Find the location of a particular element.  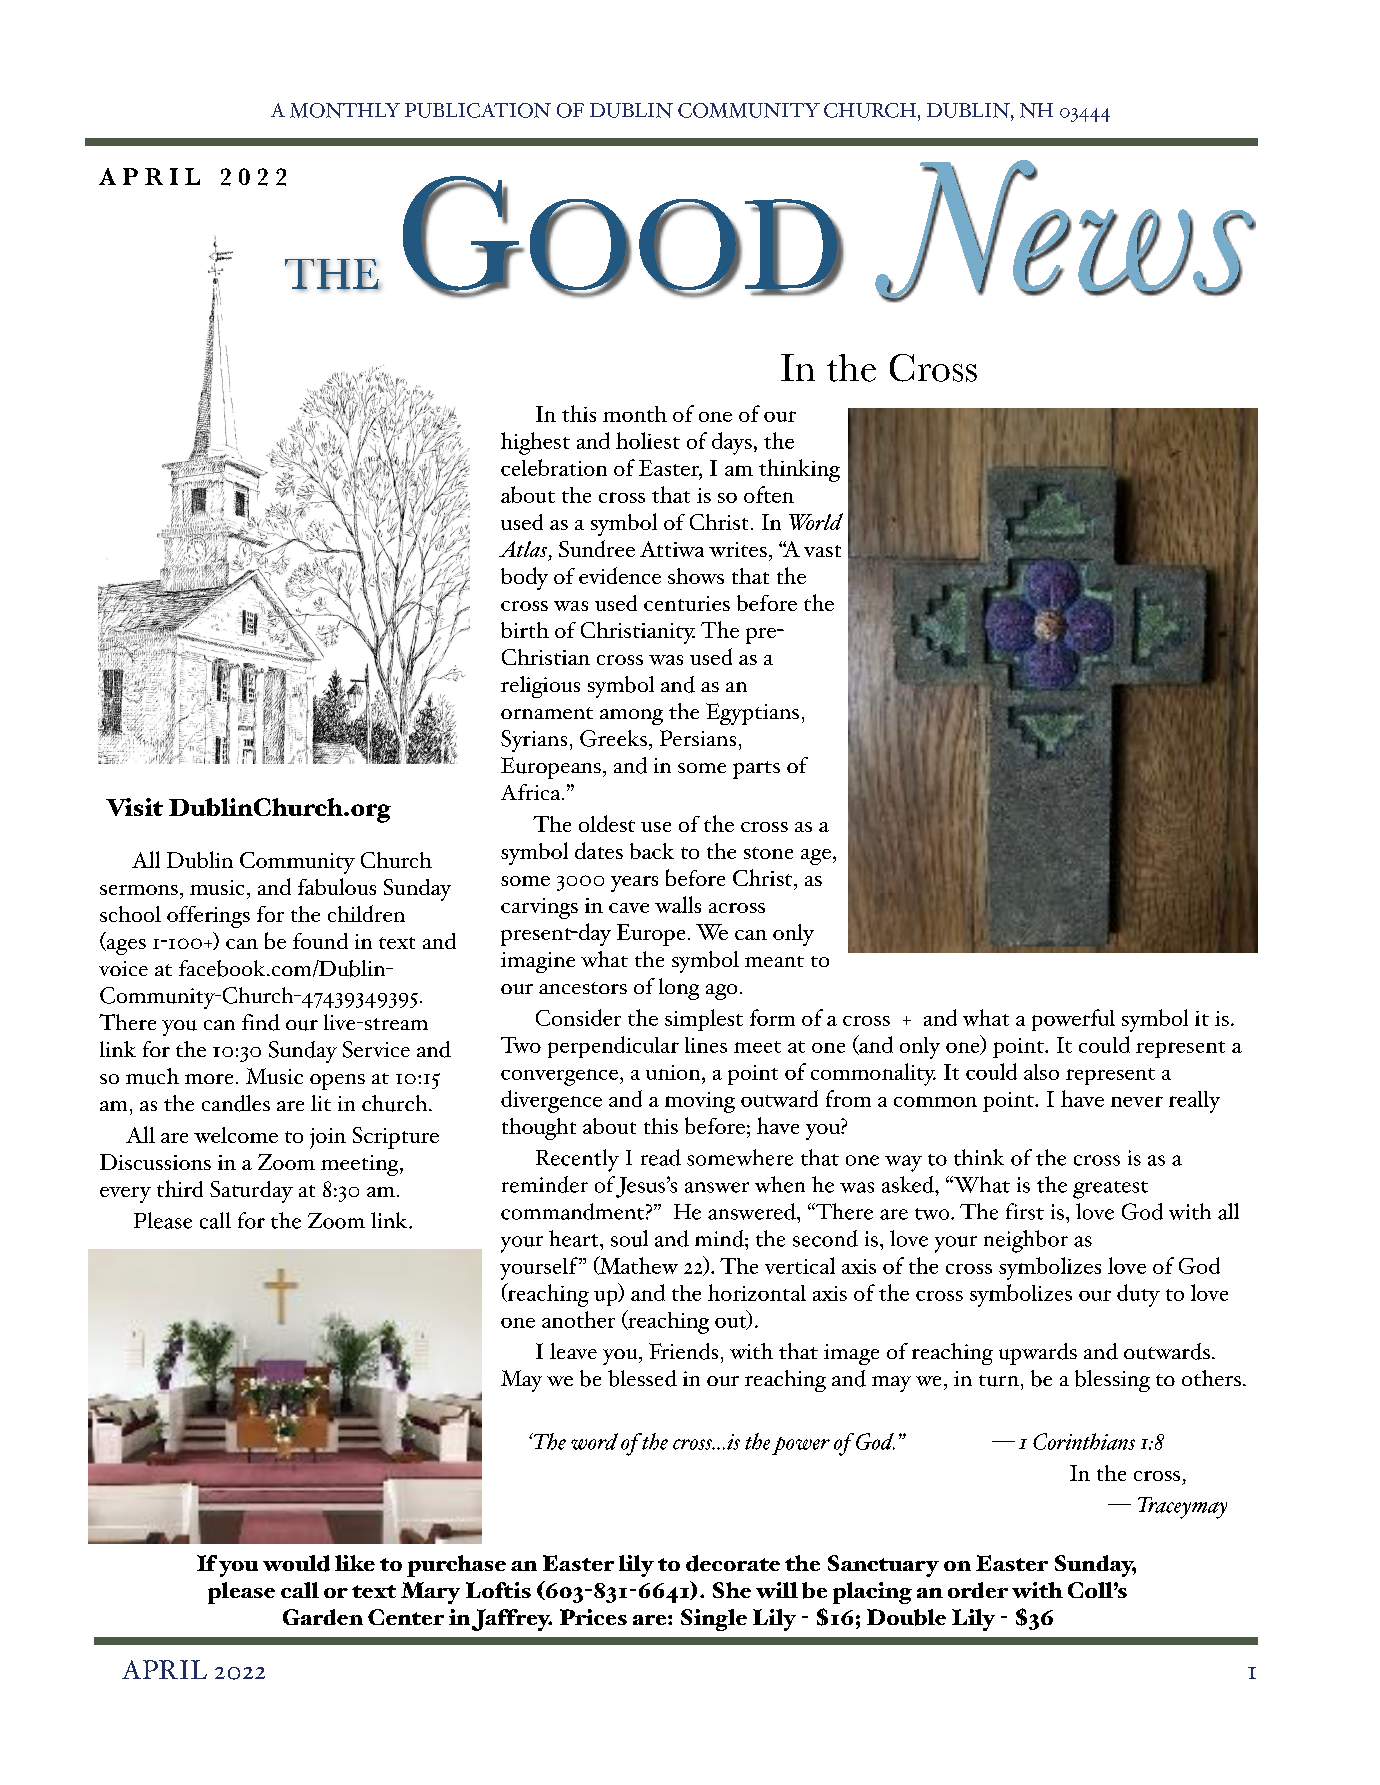

writes is located at coordinates (738, 549).
